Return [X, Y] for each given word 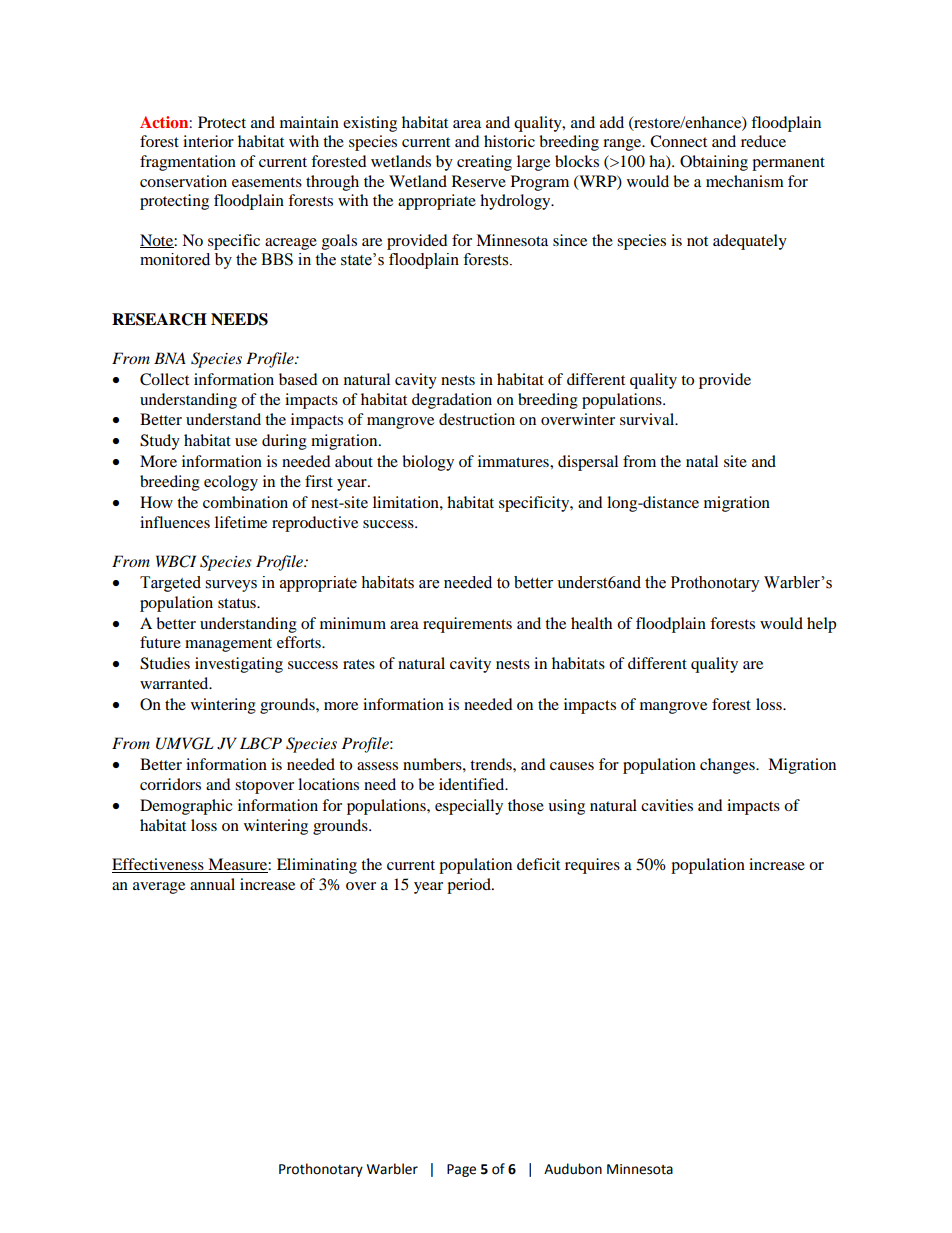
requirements [467, 625]
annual [212, 884]
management [228, 645]
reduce [763, 141]
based [298, 379]
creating [484, 163]
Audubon [573, 1169]
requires [592, 866]
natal [702, 461]
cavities [667, 805]
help [821, 625]
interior [208, 141]
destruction [477, 419]
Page [461, 1170]
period [470, 886]
